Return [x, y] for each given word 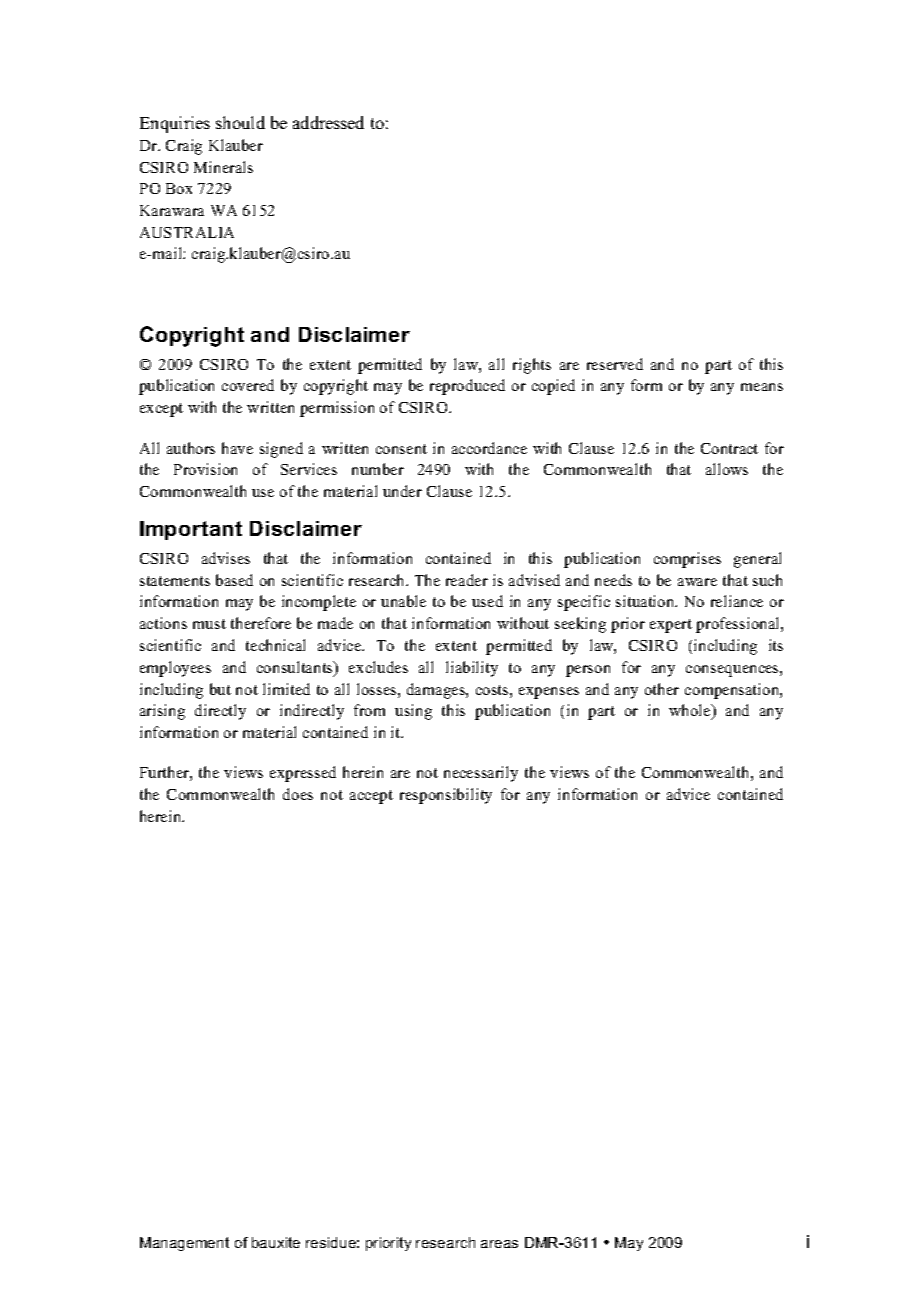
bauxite [276, 1242]
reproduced [467, 387]
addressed [328, 122]
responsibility [446, 796]
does [298, 794]
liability [472, 669]
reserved [615, 364]
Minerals [223, 167]
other [662, 689]
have [237, 448]
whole [691, 711]
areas [499, 1244]
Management [184, 1244]
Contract [729, 448]
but [220, 689]
